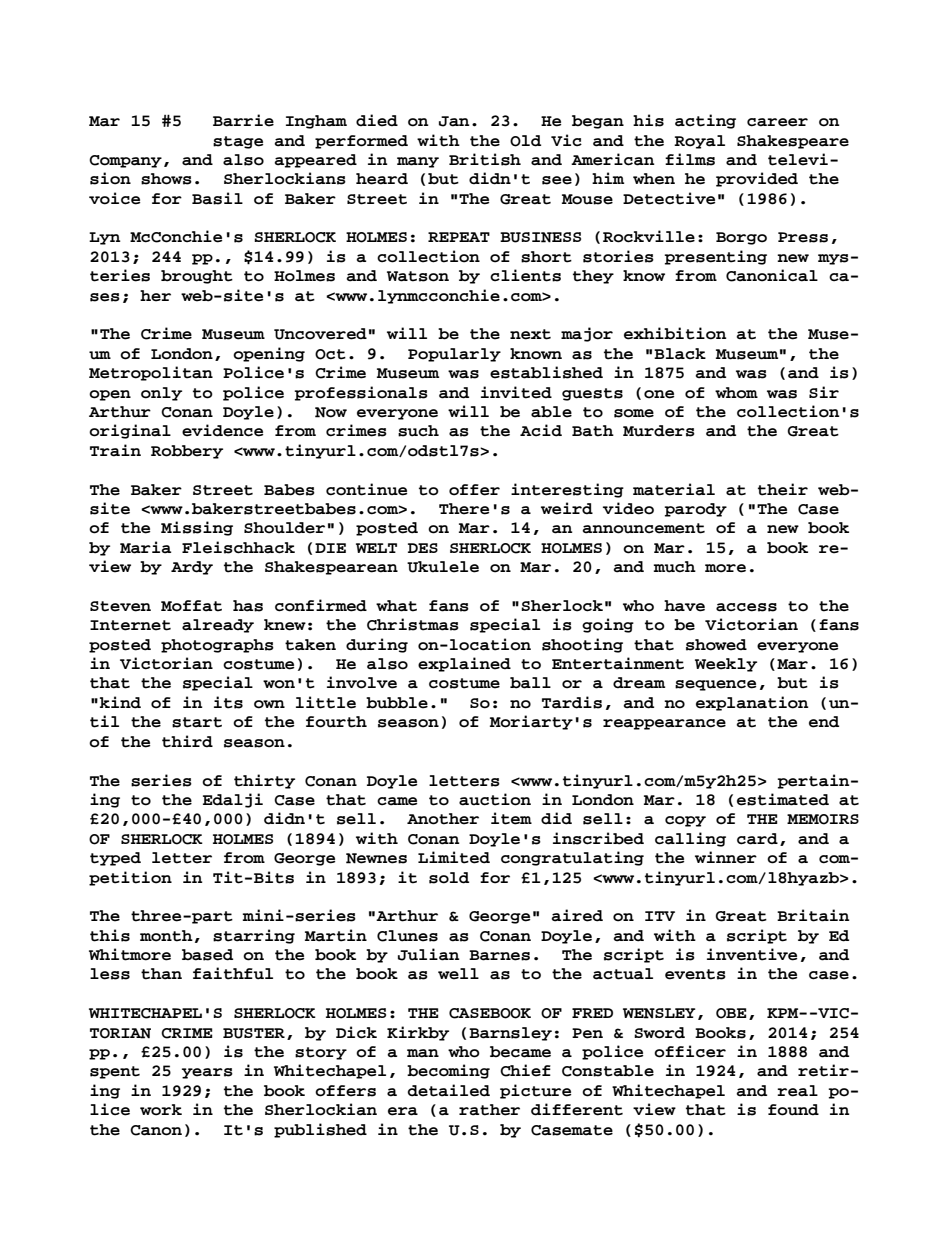 This document has height=1233, width=952. Describe the element at coordinates (413, 624) in the document. I see `Christmas` at that location.
